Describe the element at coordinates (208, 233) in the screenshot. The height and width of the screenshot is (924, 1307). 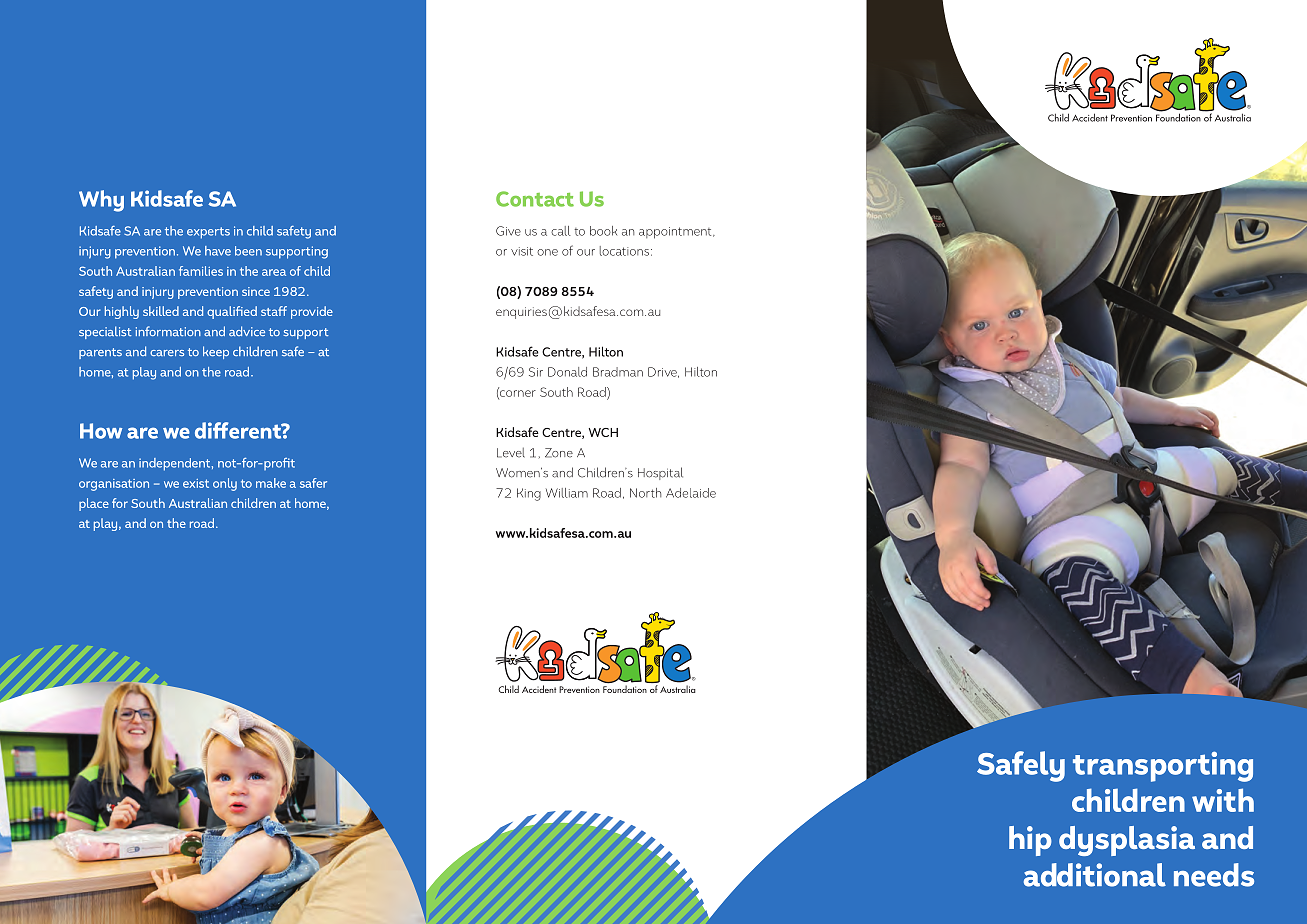
I see `experts` at that location.
